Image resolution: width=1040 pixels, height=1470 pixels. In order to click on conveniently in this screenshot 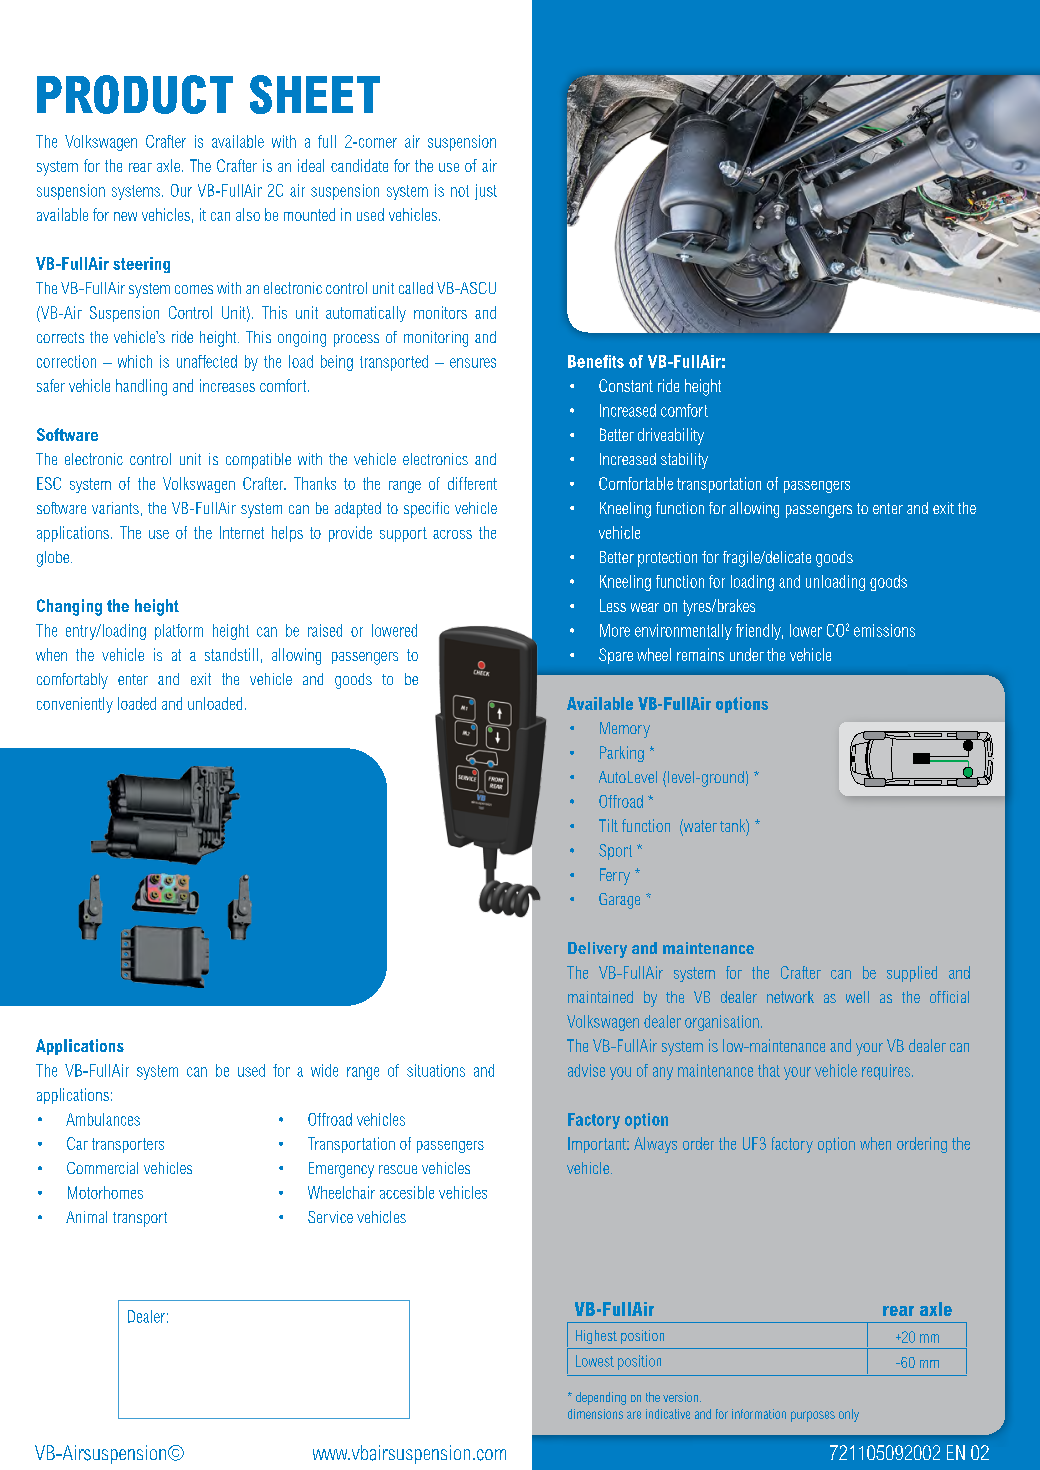, I will do `click(75, 705)`.
